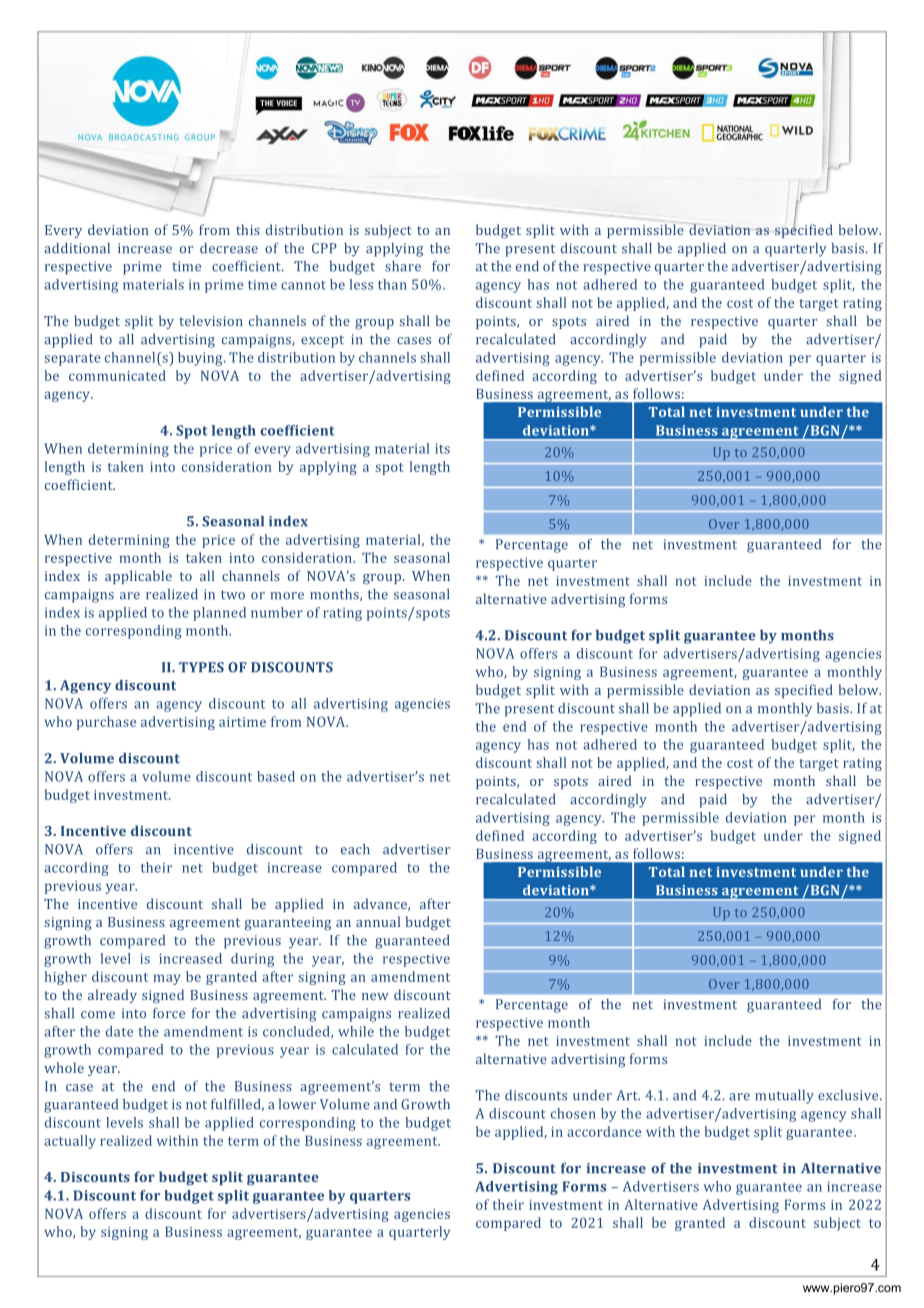 Image resolution: width=924 pixels, height=1308 pixels. What do you see at coordinates (403, 266) in the document?
I see `share` at bounding box center [403, 266].
